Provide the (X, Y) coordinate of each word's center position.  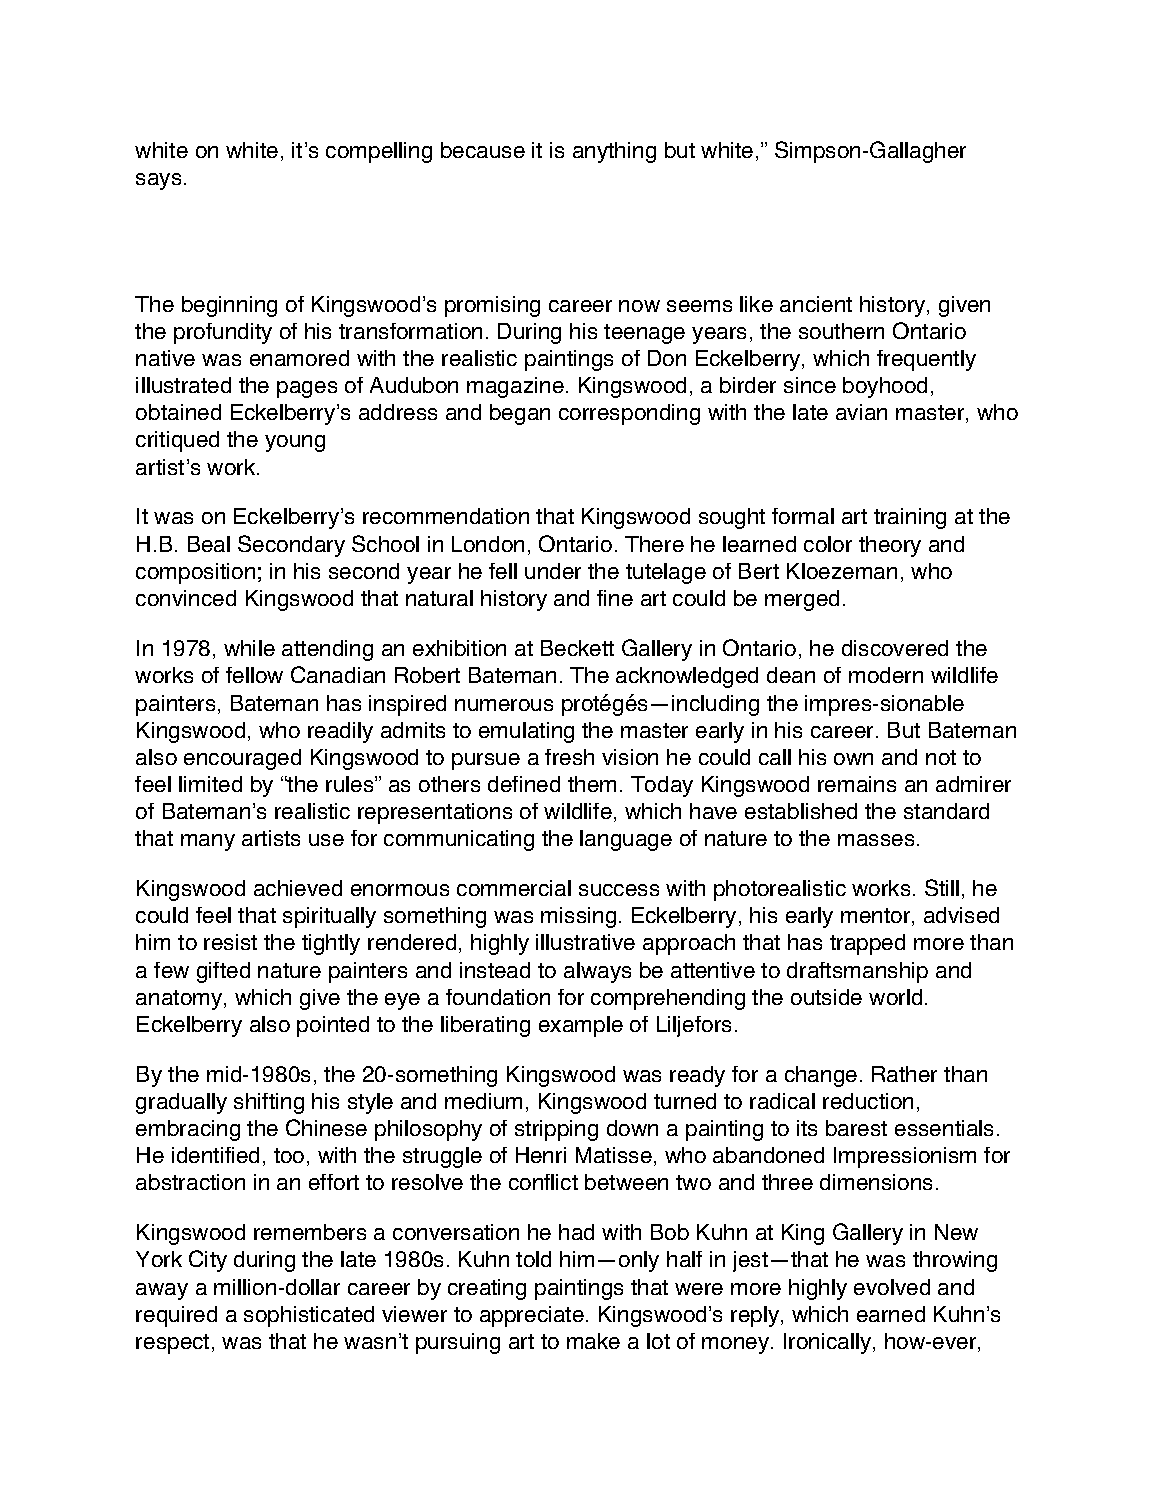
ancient (816, 304)
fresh (569, 757)
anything (614, 152)
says (158, 181)
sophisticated (309, 1316)
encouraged (242, 759)
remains (857, 784)
